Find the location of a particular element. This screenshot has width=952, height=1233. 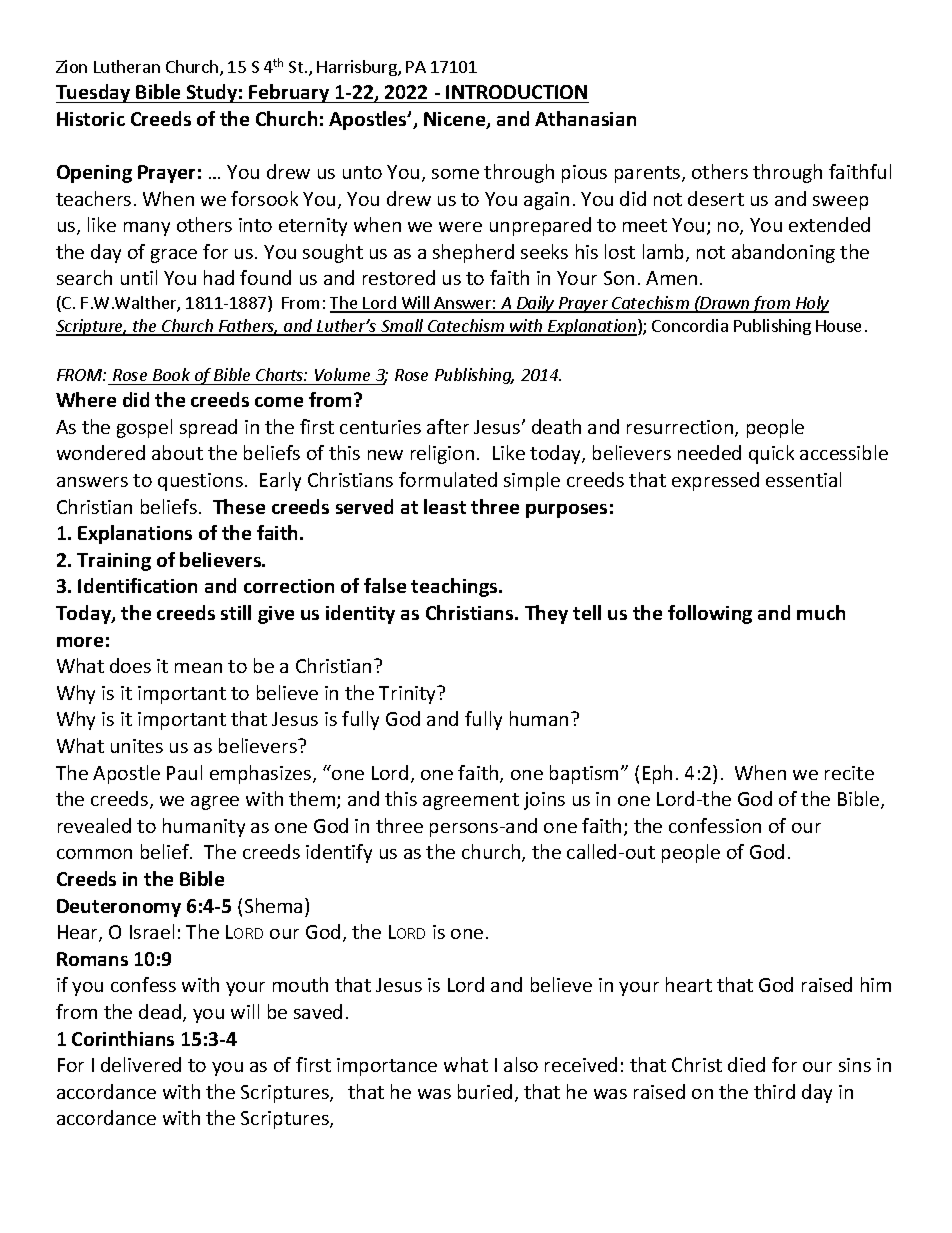

Holy is located at coordinates (811, 304).
